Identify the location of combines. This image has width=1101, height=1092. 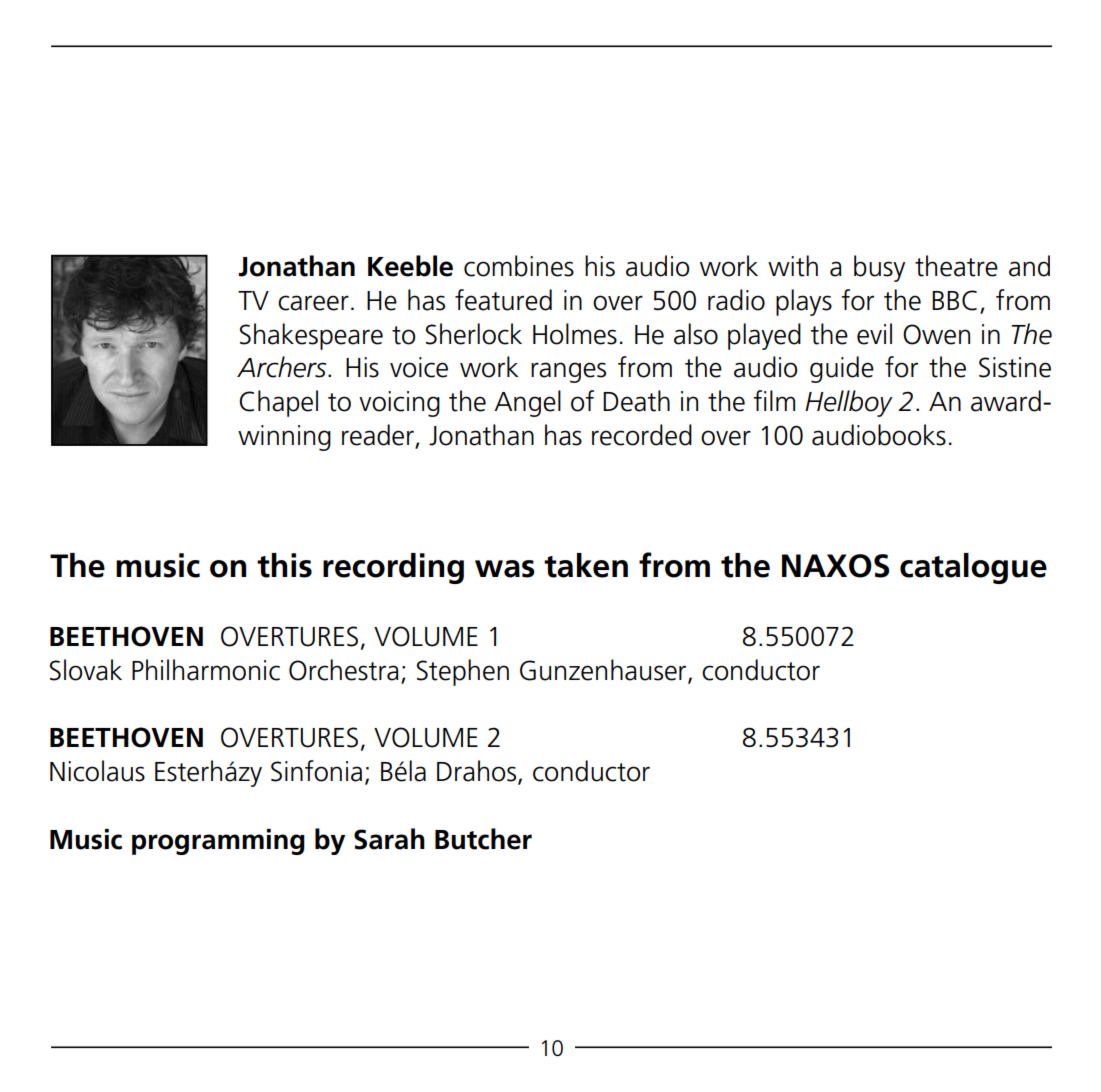
(519, 266).
